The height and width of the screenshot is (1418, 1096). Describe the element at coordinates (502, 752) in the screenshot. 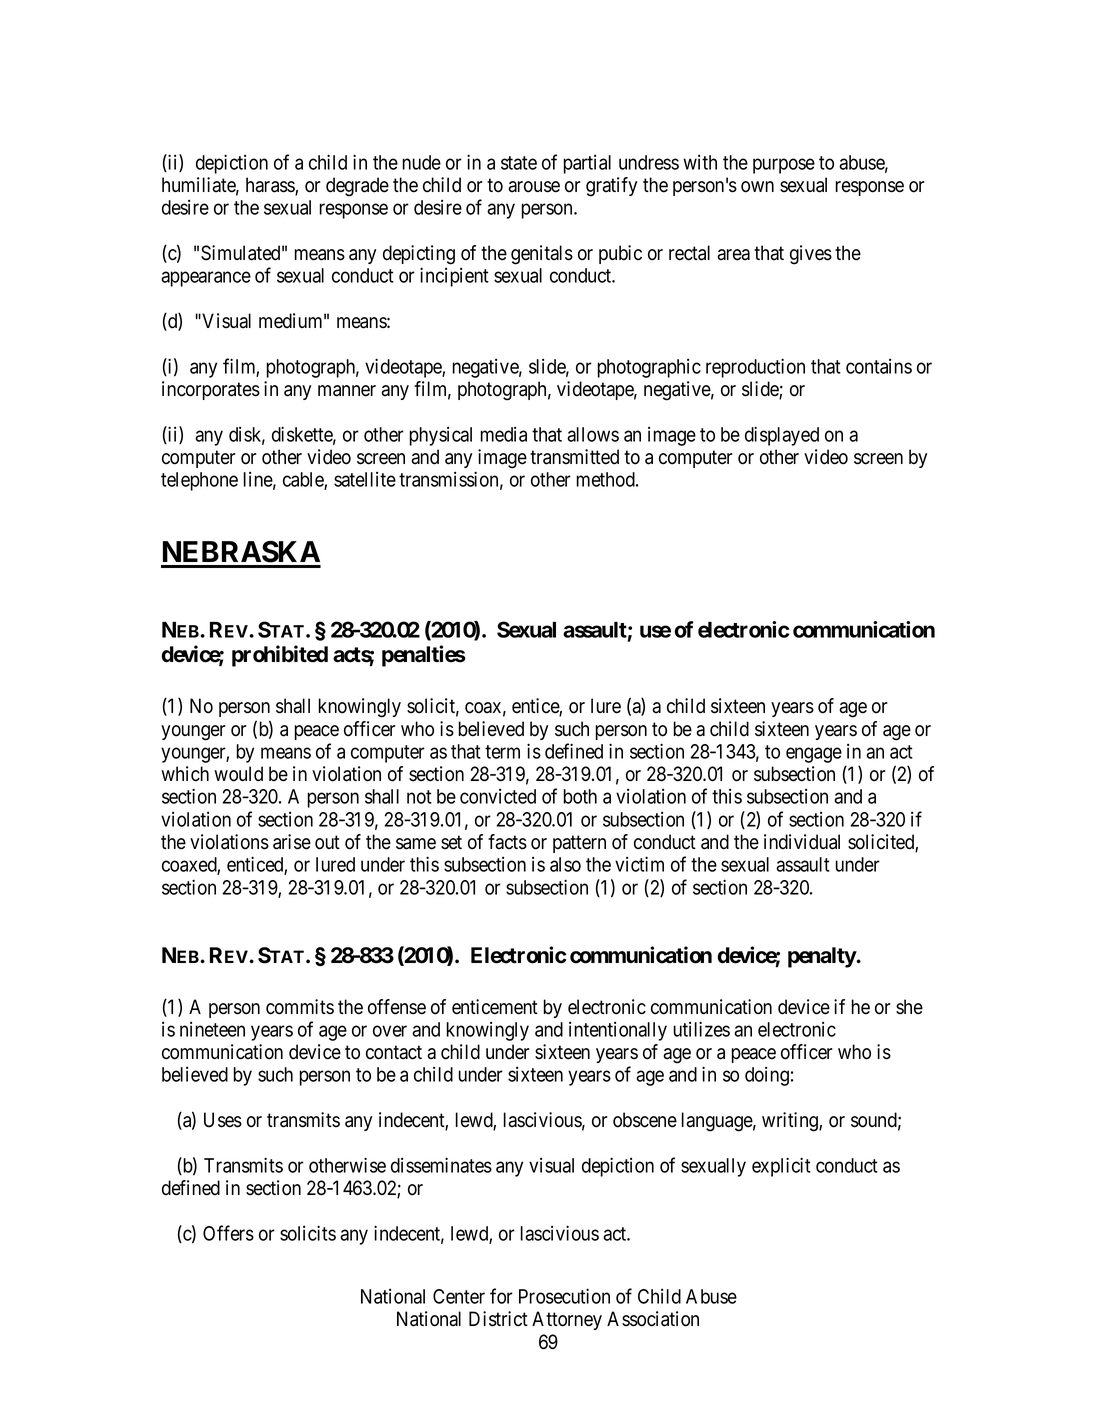

I see `term` at that location.
